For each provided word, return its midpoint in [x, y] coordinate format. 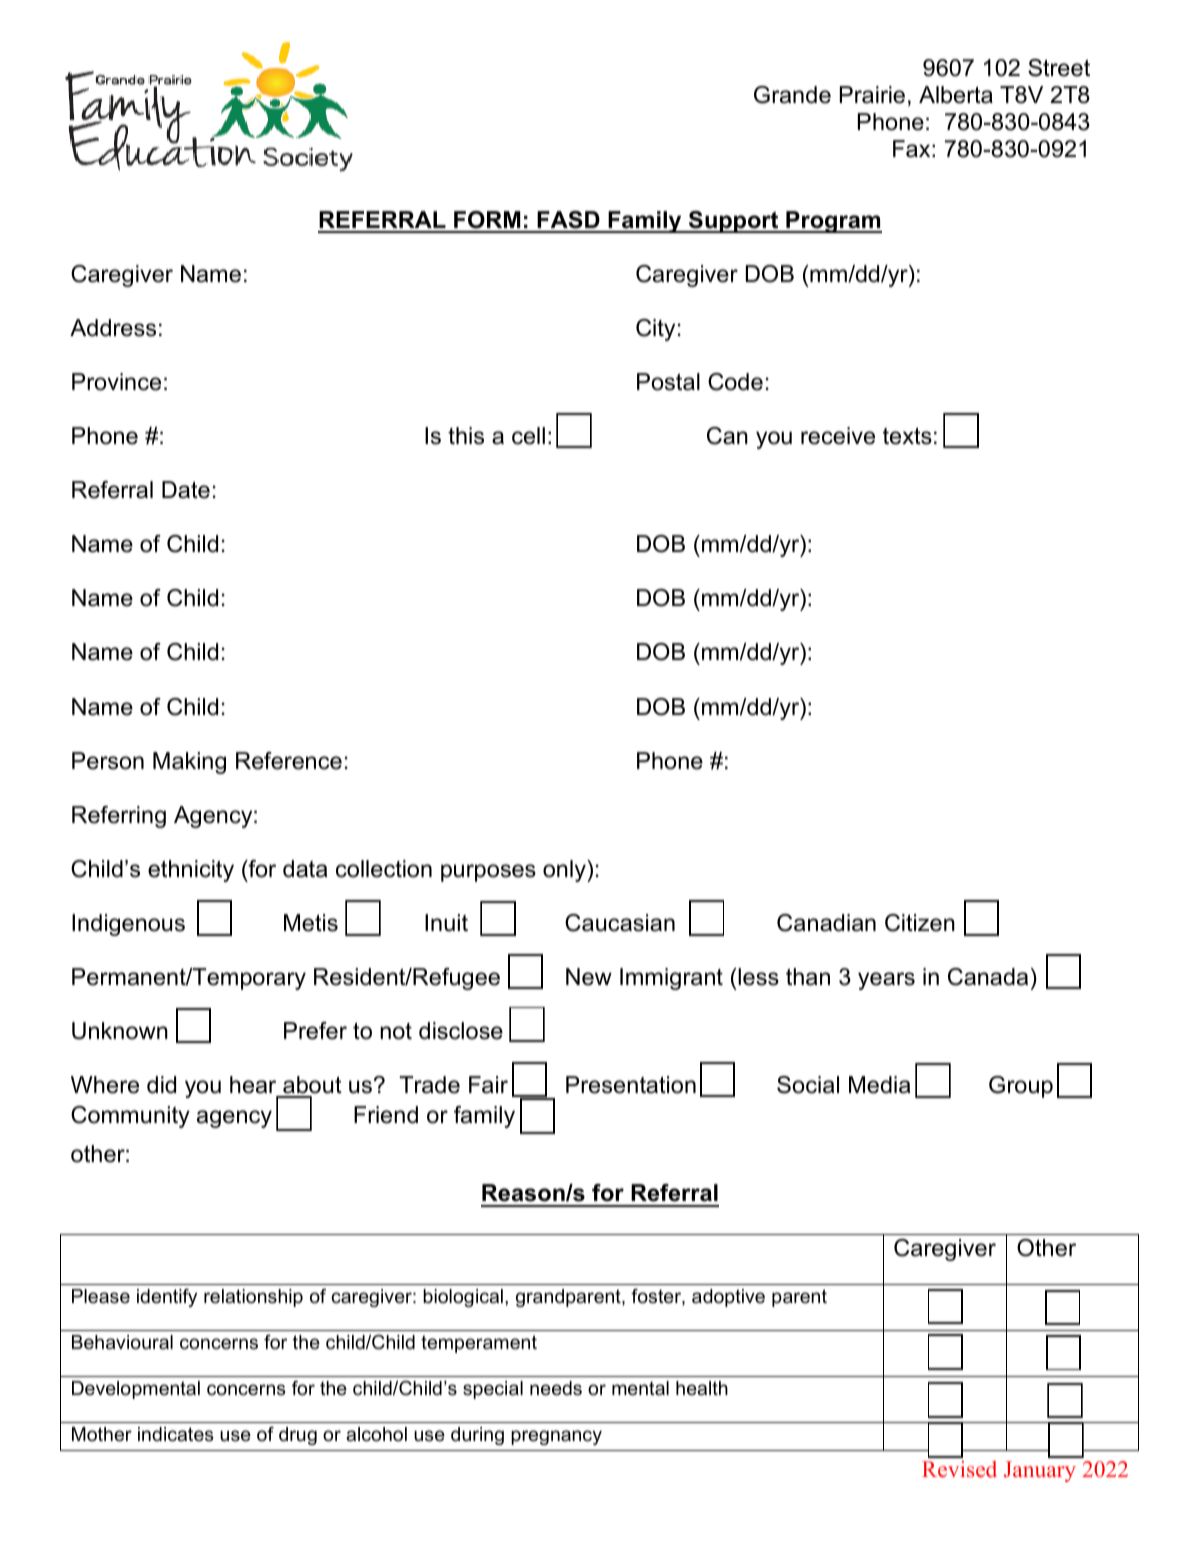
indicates [175, 1434]
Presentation [631, 1085]
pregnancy [556, 1437]
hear [254, 1086]
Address [113, 328]
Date [186, 490]
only [565, 871]
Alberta [956, 95]
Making [189, 763]
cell [528, 436]
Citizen [920, 923]
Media [879, 1085]
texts [907, 436]
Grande [792, 95]
